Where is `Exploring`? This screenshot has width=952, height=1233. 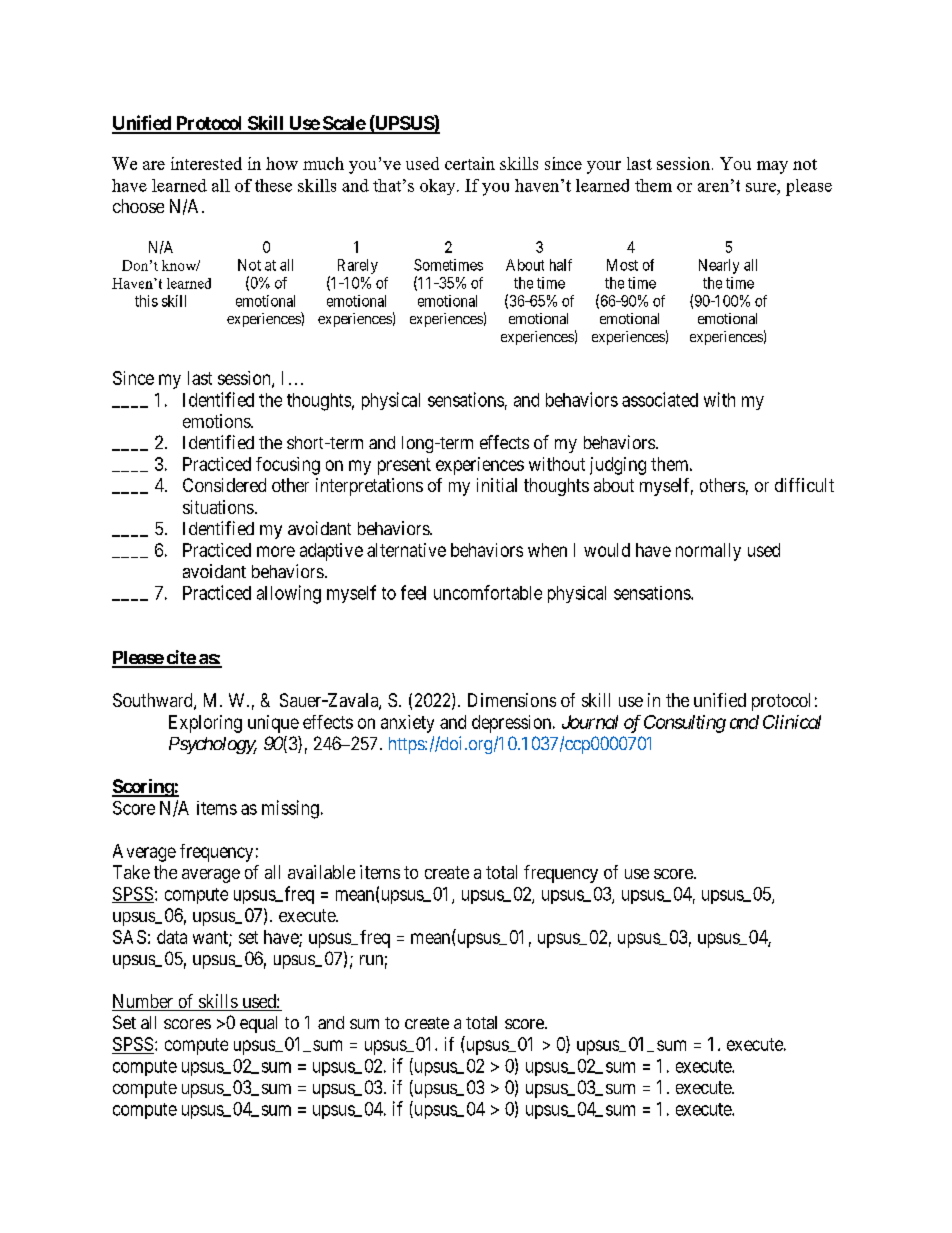
Exploring is located at coordinates (205, 724).
